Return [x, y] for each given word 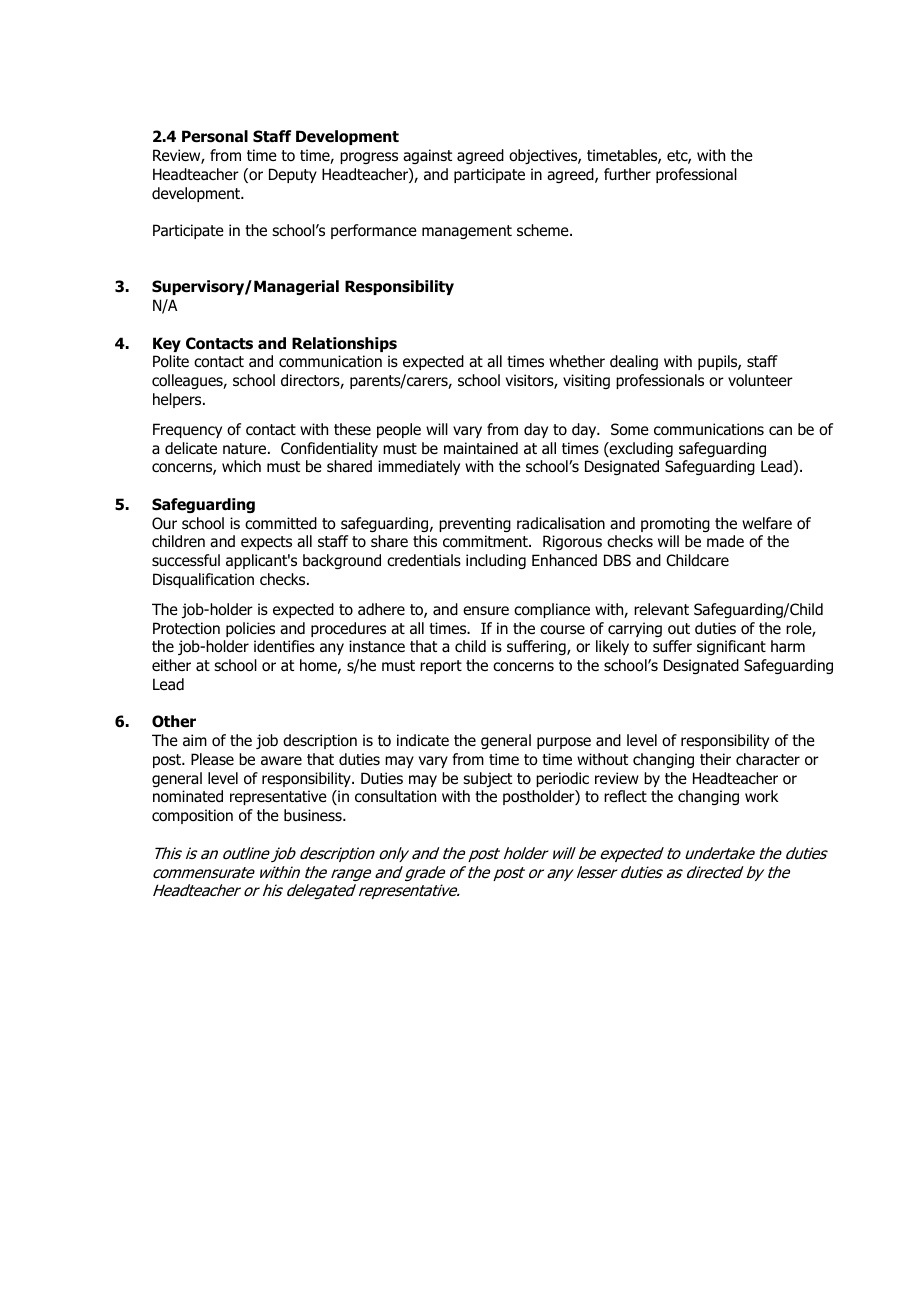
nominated [188, 796]
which [241, 466]
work [761, 796]
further [627, 174]
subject [487, 779]
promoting [675, 524]
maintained [481, 448]
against [427, 156]
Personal [215, 136]
